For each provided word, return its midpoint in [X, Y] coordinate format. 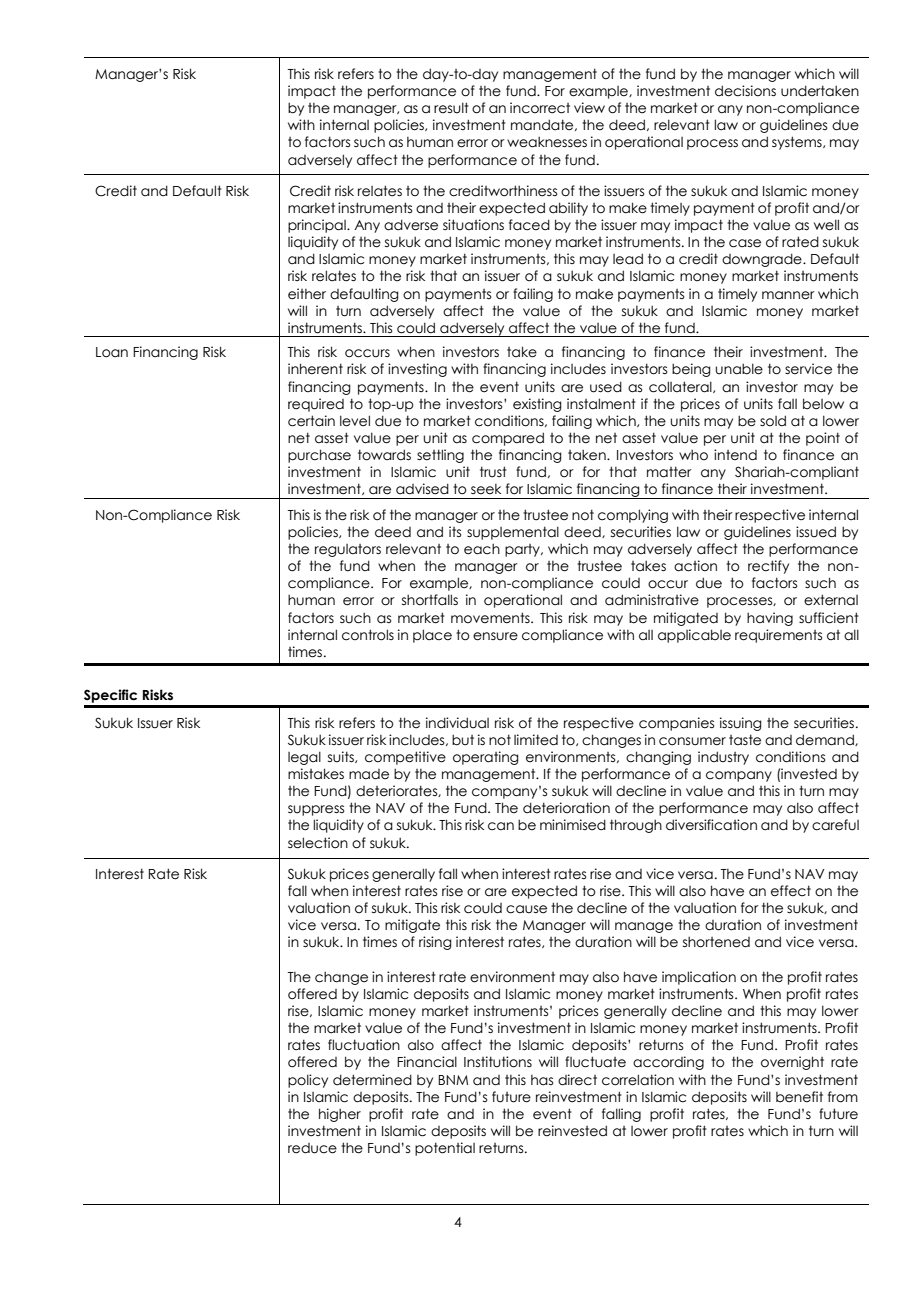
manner [788, 295]
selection [318, 843]
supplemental [513, 533]
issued [816, 532]
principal [318, 226]
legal [304, 758]
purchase [319, 456]
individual [457, 723]
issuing [741, 724]
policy [308, 1081]
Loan [112, 352]
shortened [716, 942]
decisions [745, 91]
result [451, 108]
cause [526, 909]
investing [417, 370]
